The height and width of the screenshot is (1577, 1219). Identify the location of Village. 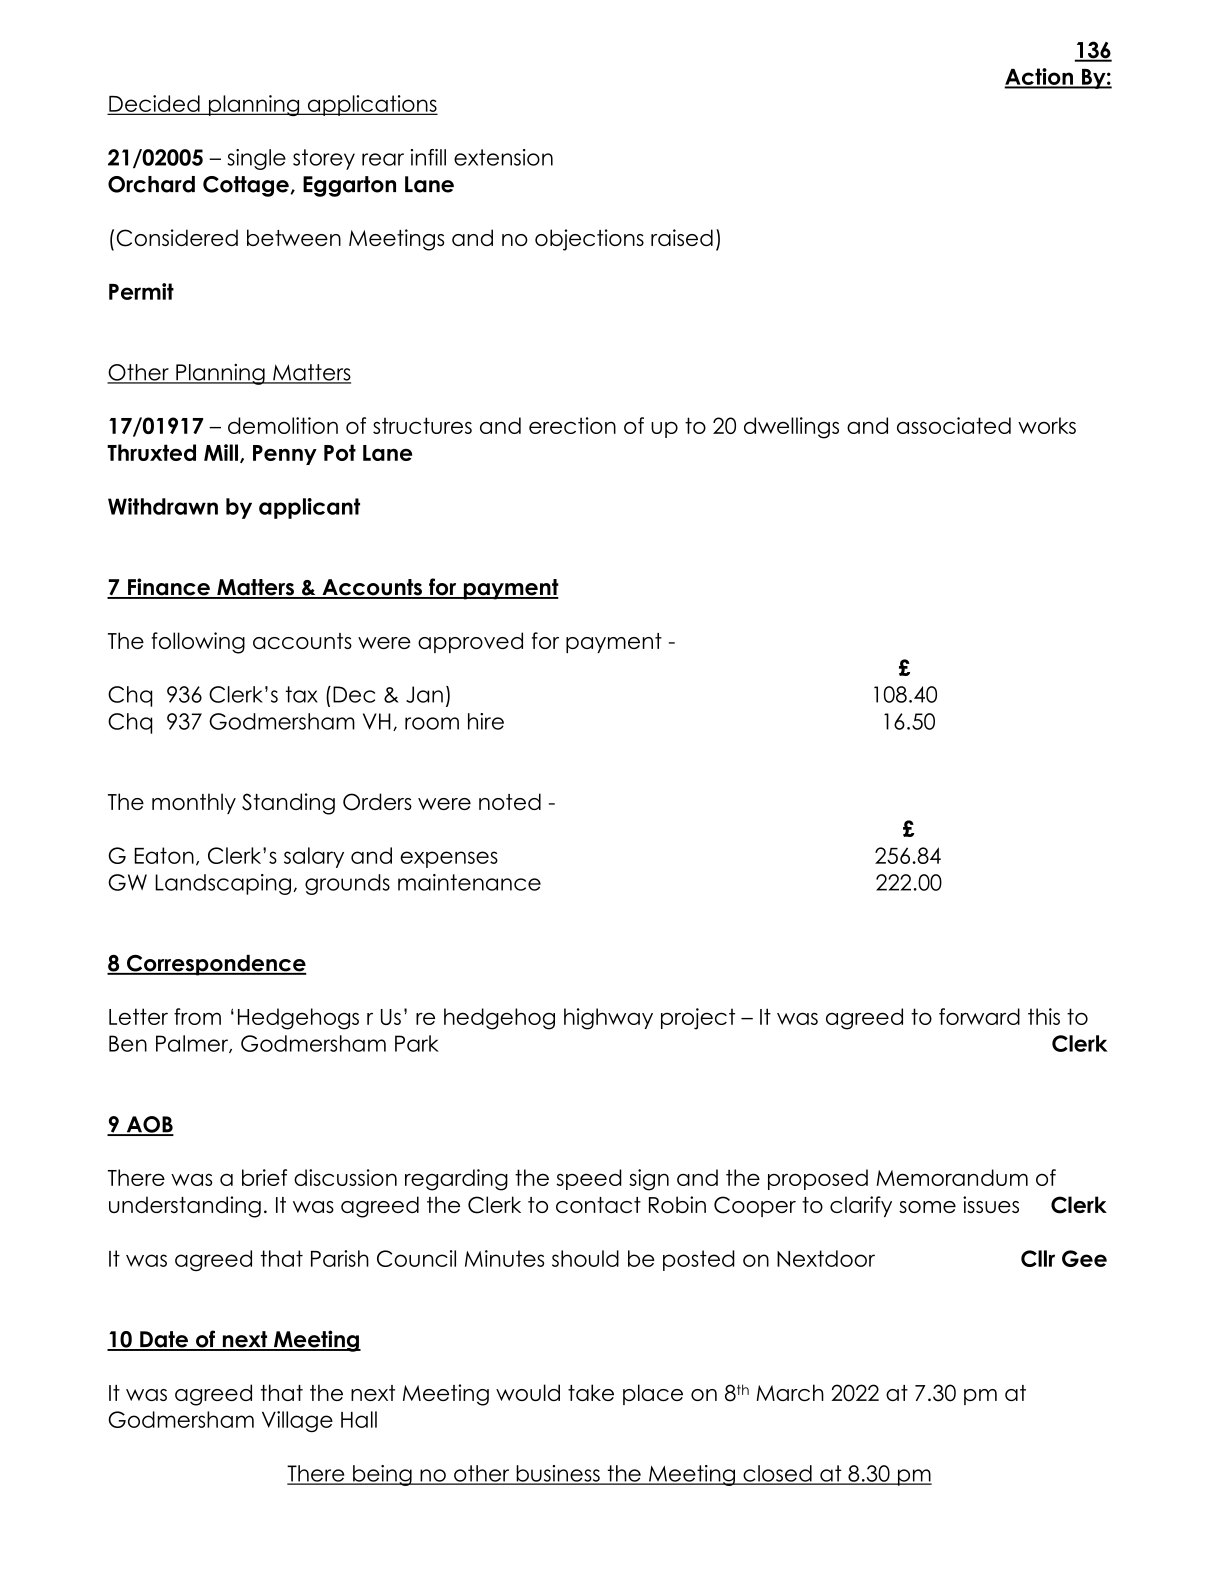
(297, 1421).
